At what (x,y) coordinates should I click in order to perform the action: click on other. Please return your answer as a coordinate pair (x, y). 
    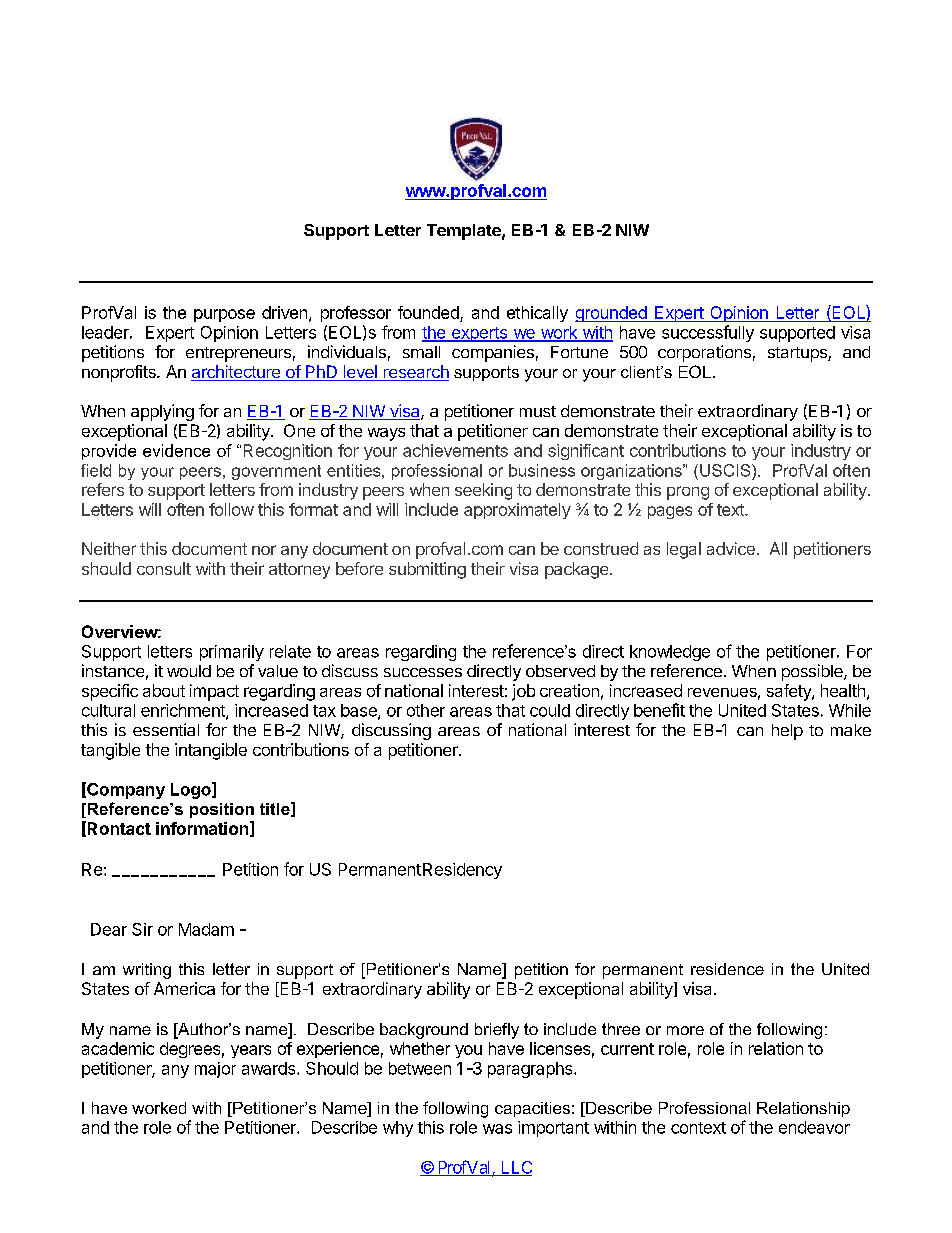
    Looking at the image, I should click on (426, 710).
